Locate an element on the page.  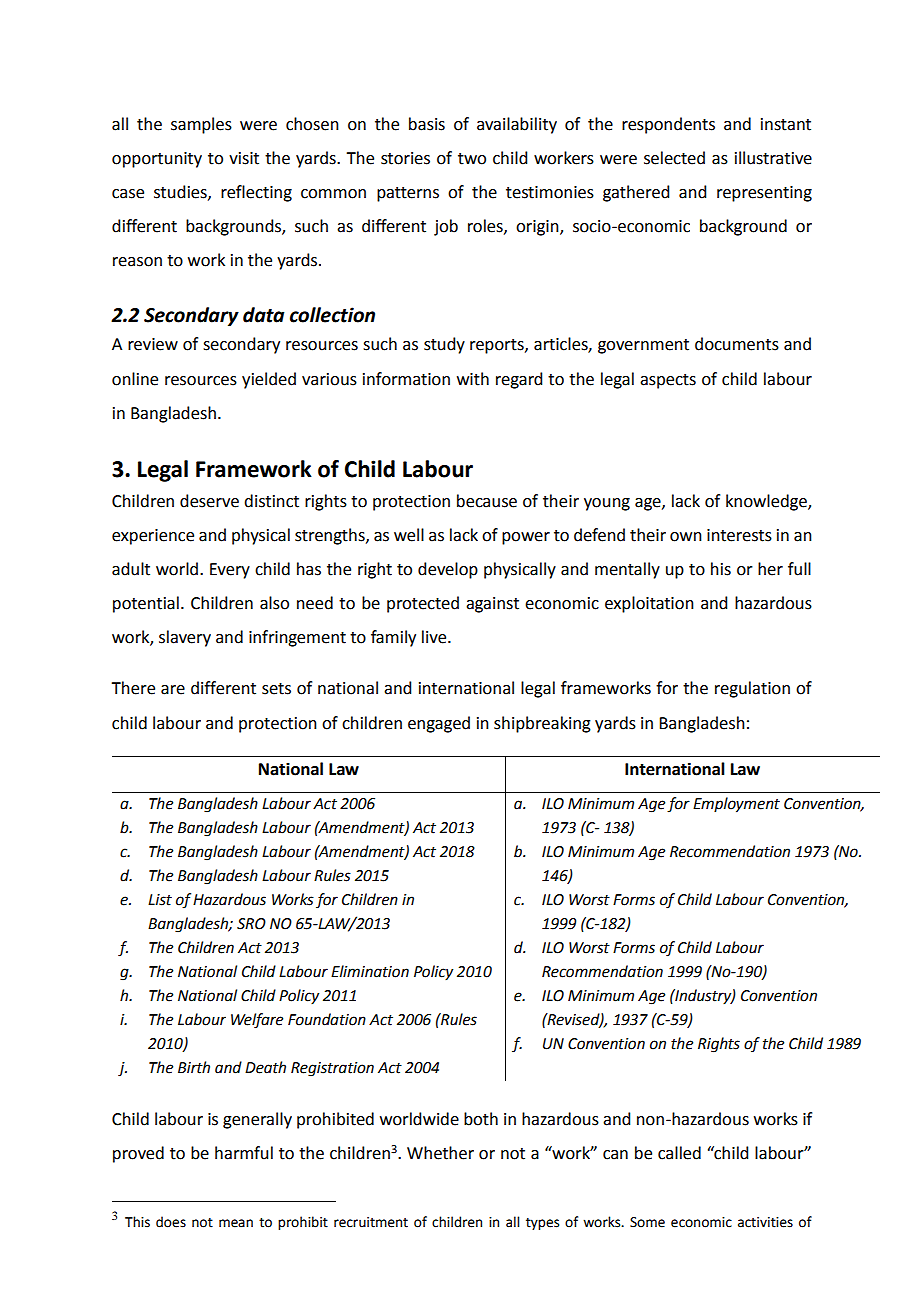
regulation is located at coordinates (752, 689).
